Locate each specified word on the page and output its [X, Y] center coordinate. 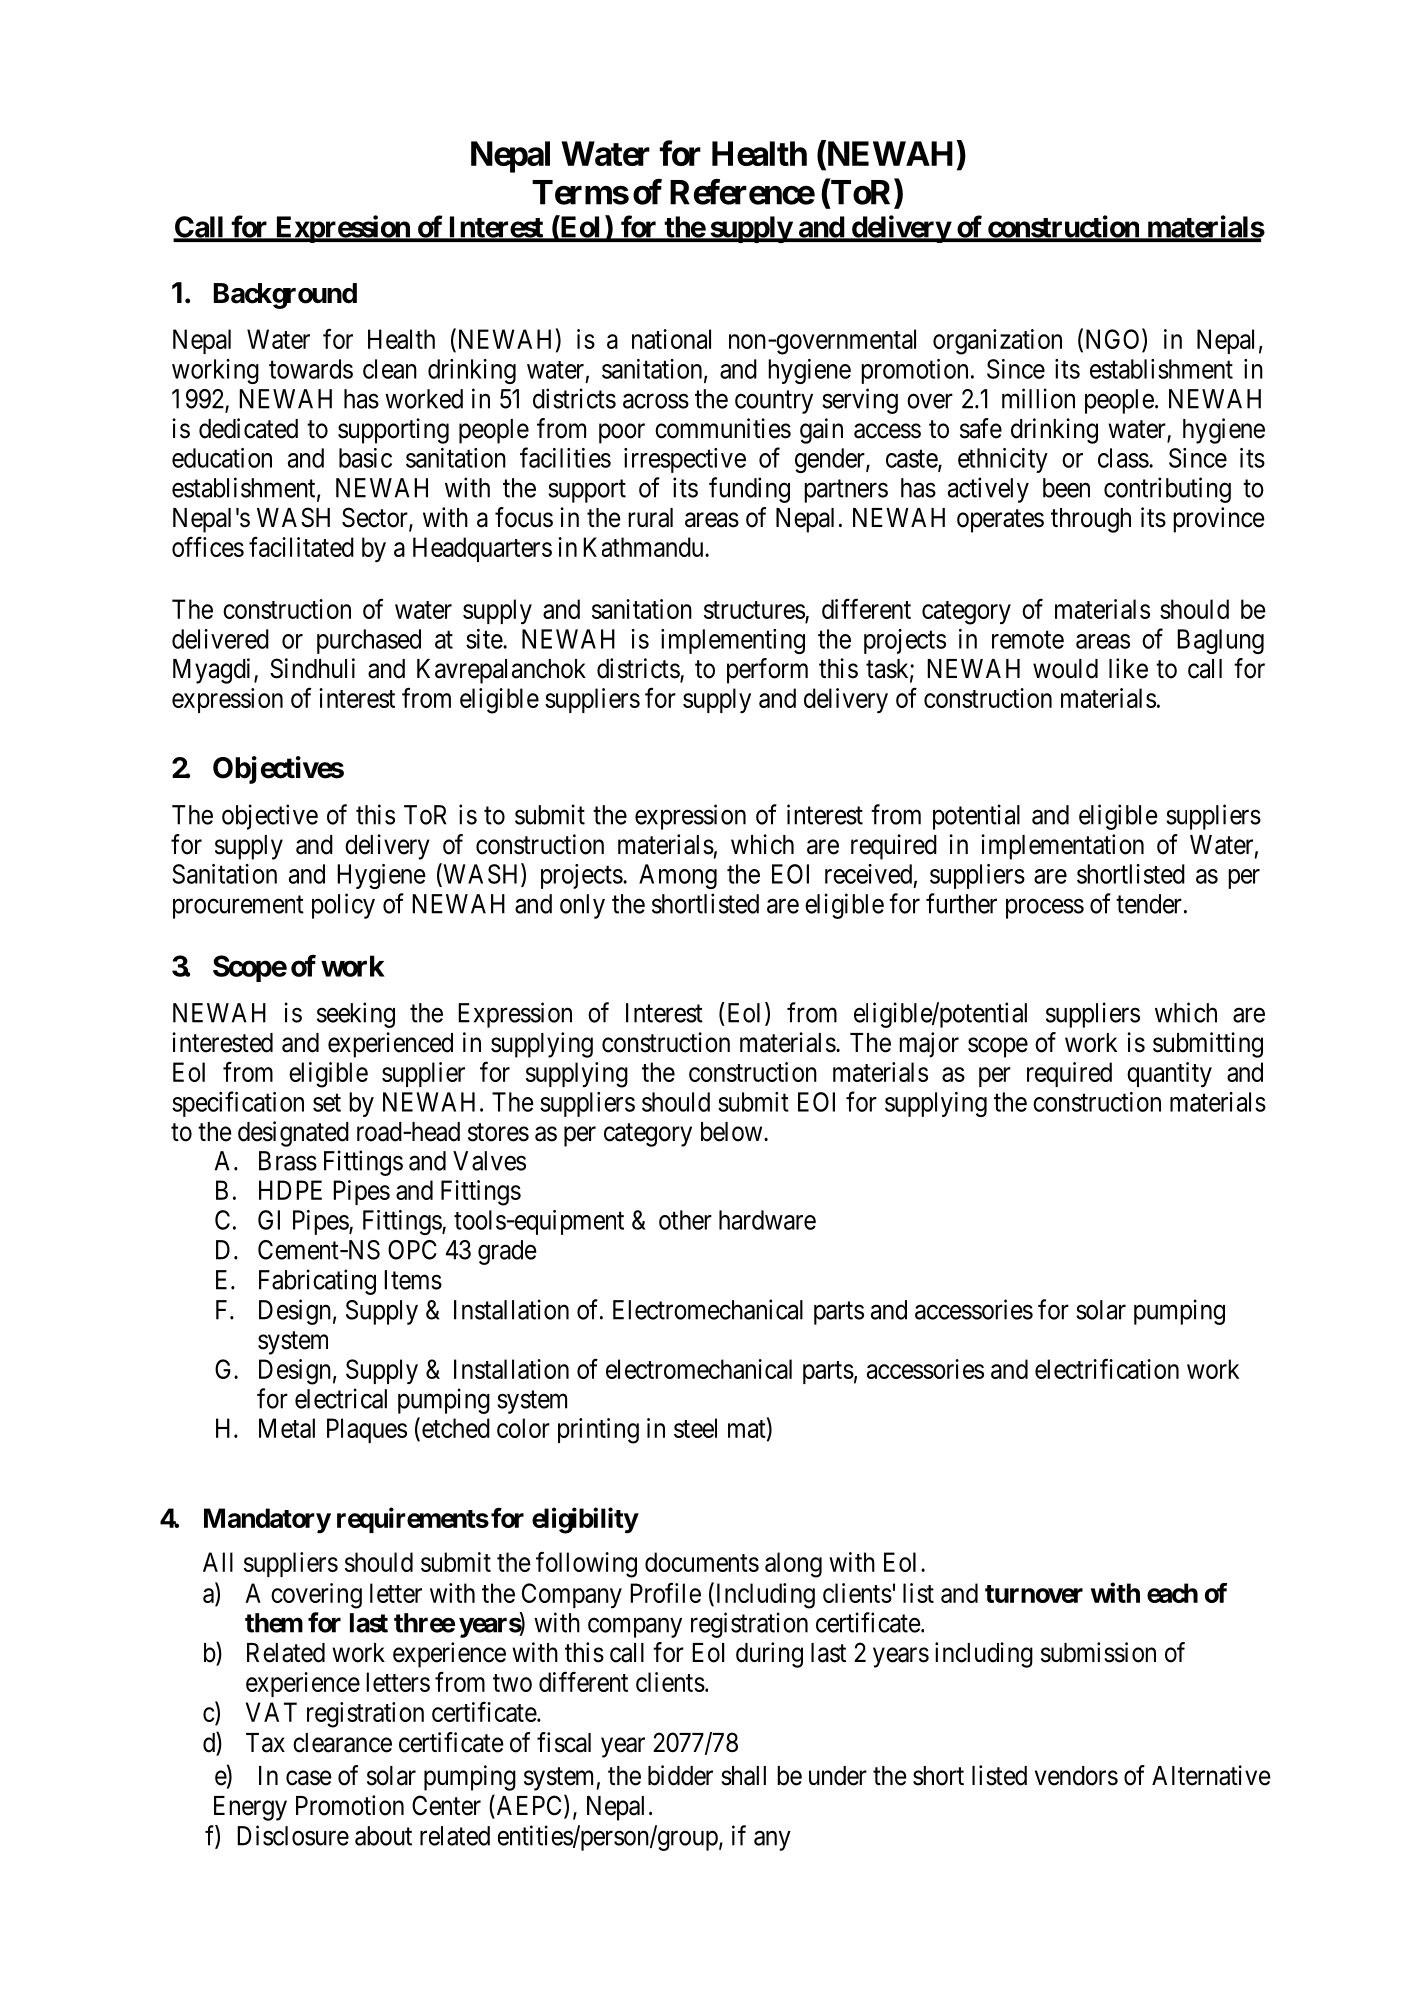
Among [678, 876]
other [685, 1220]
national [671, 339]
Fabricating [317, 1282]
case [309, 1778]
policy [343, 906]
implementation [1062, 847]
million [1038, 398]
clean [390, 369]
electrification [1107, 1368]
